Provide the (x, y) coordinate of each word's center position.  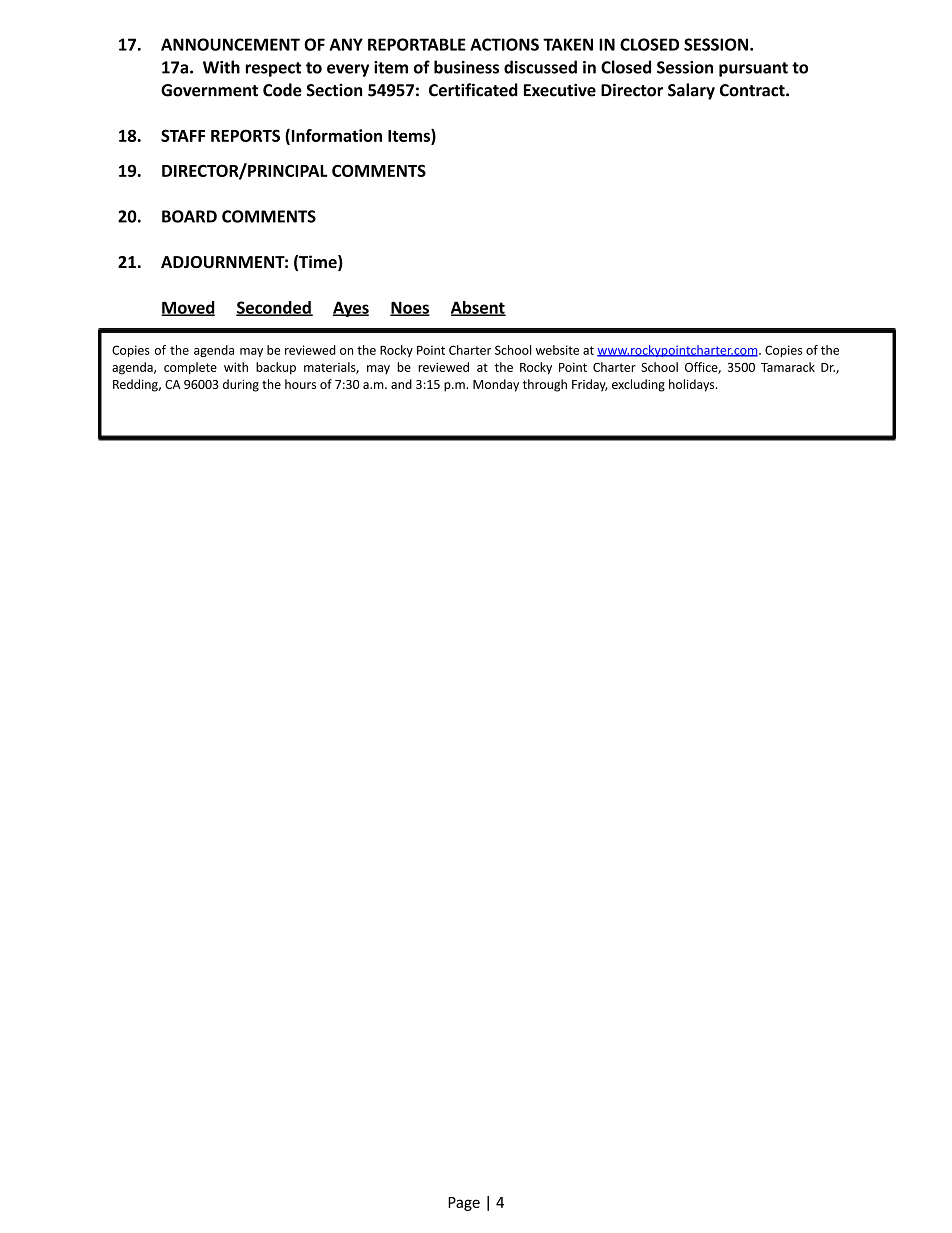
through (545, 385)
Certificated (473, 90)
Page (464, 1204)
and (401, 384)
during (241, 385)
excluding (638, 385)
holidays (693, 385)
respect (273, 69)
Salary (691, 91)
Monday (496, 385)
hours (300, 384)
